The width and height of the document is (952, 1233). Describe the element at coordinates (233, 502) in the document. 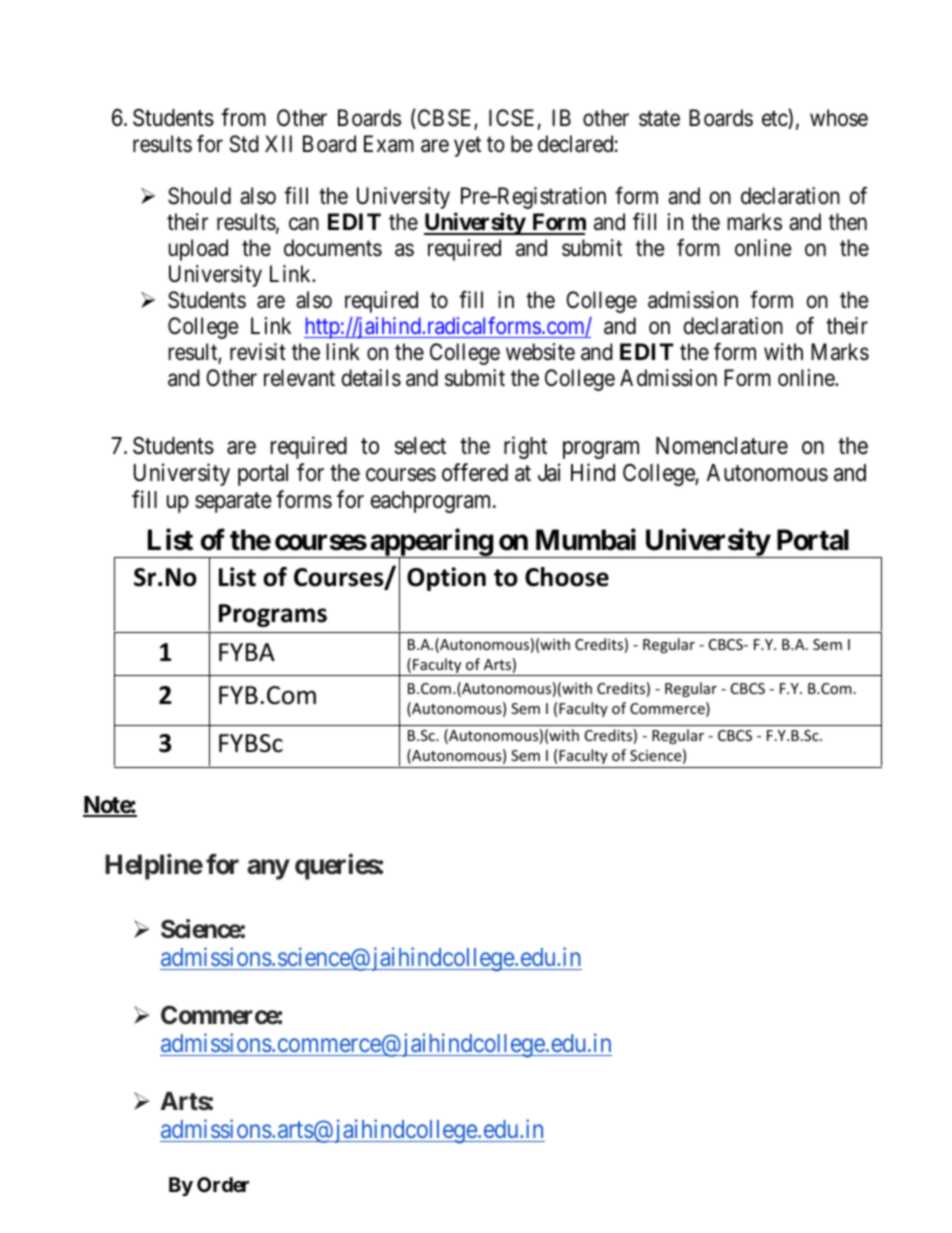

I see `separate` at that location.
